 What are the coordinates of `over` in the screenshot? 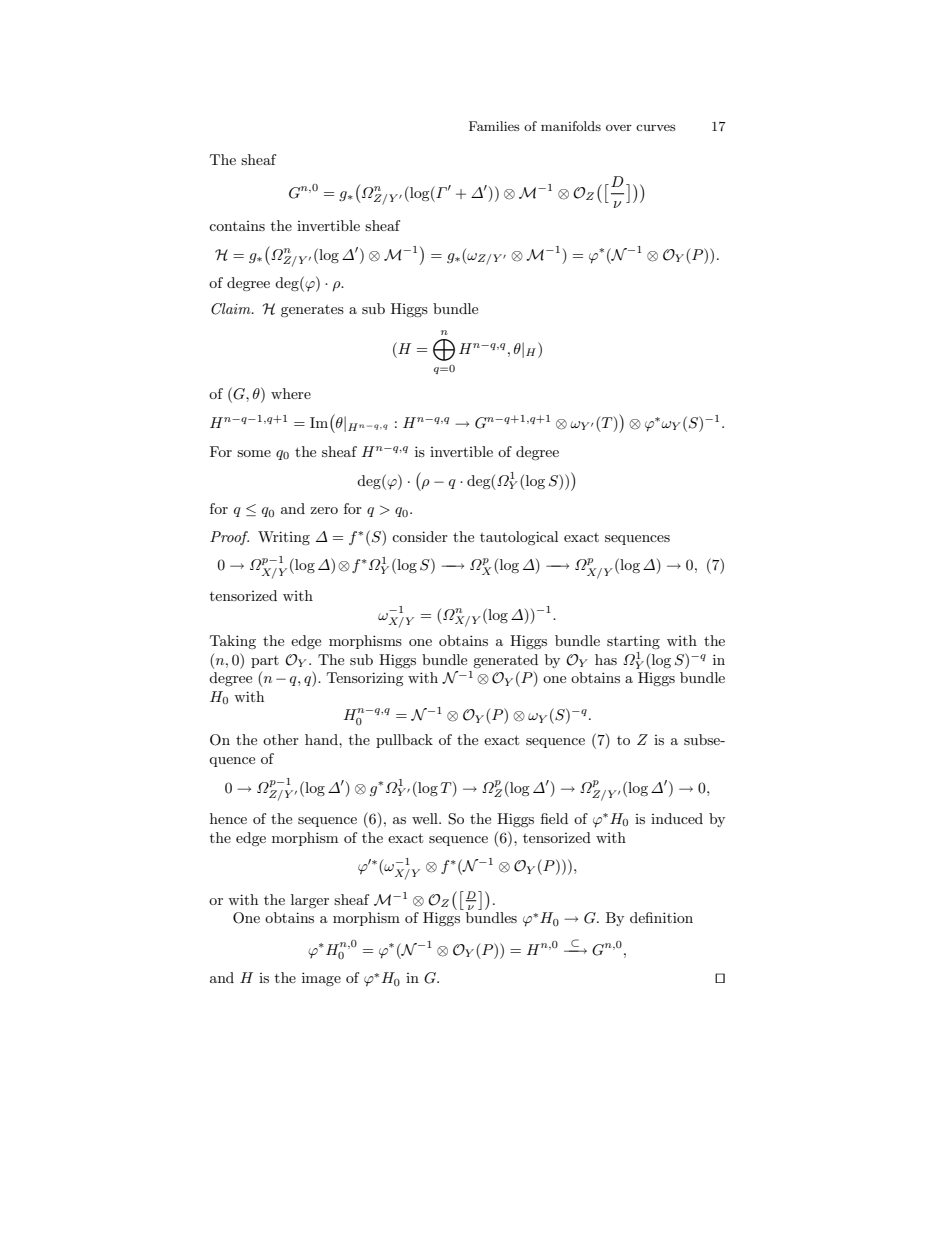 It's located at (619, 127).
